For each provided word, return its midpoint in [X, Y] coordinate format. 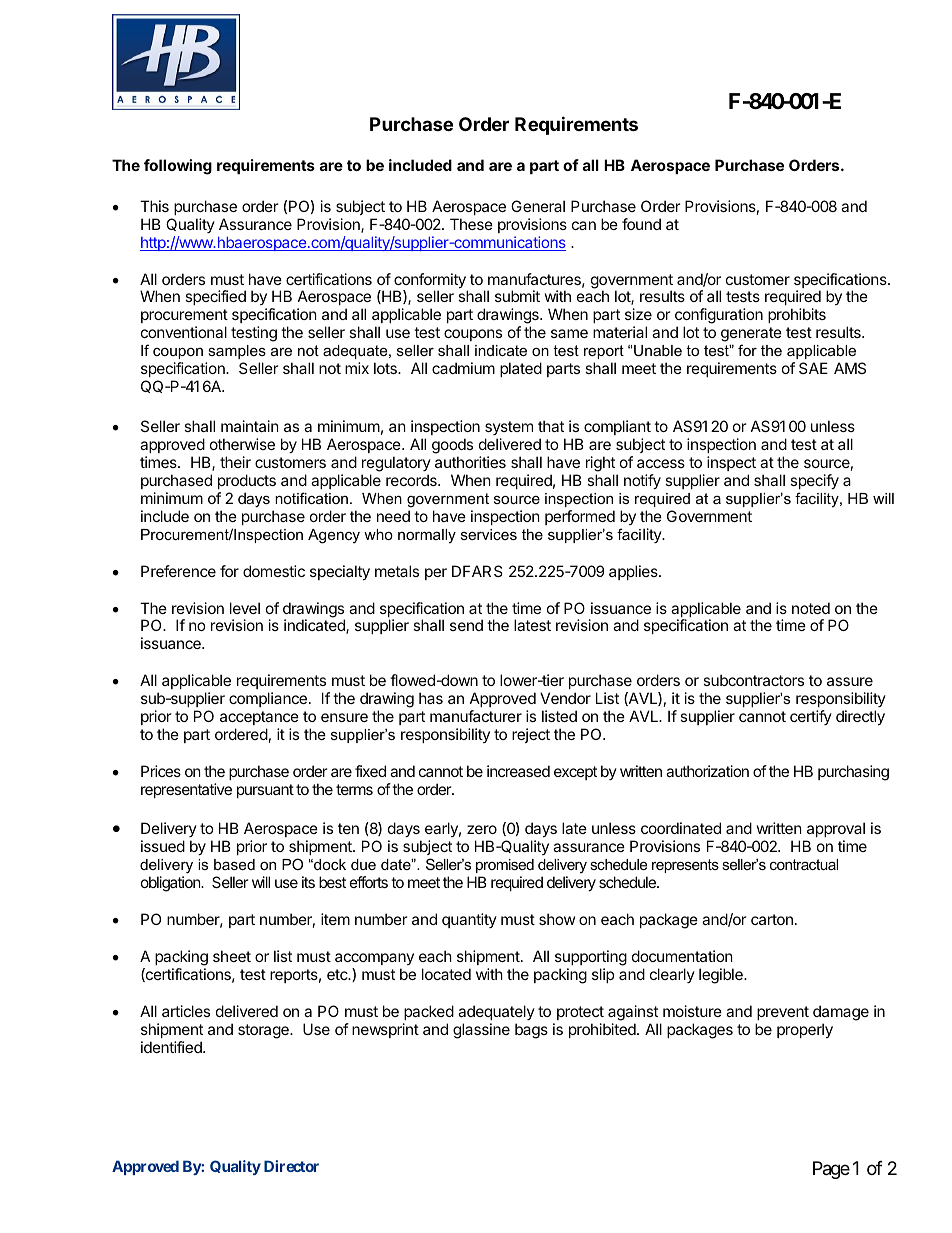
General [538, 206]
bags [531, 1031]
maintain [250, 426]
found [641, 224]
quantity [469, 920]
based [234, 864]
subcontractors [753, 680]
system [509, 430]
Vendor [565, 698]
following [178, 167]
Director [291, 1166]
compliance [268, 699]
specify [814, 481]
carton [772, 919]
